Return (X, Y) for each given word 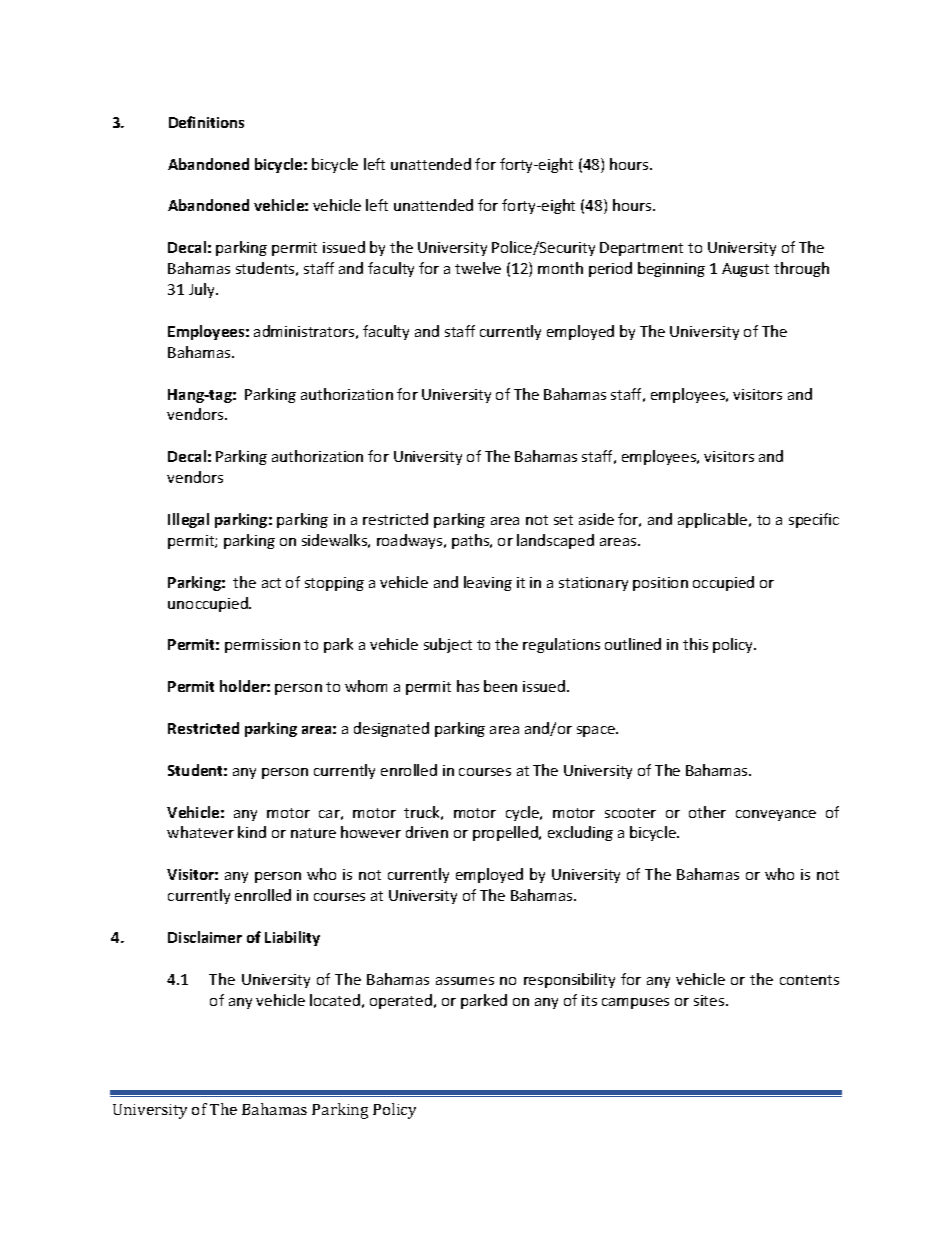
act (271, 583)
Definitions (206, 122)
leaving (488, 583)
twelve (478, 268)
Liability (292, 938)
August (745, 270)
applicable (714, 520)
